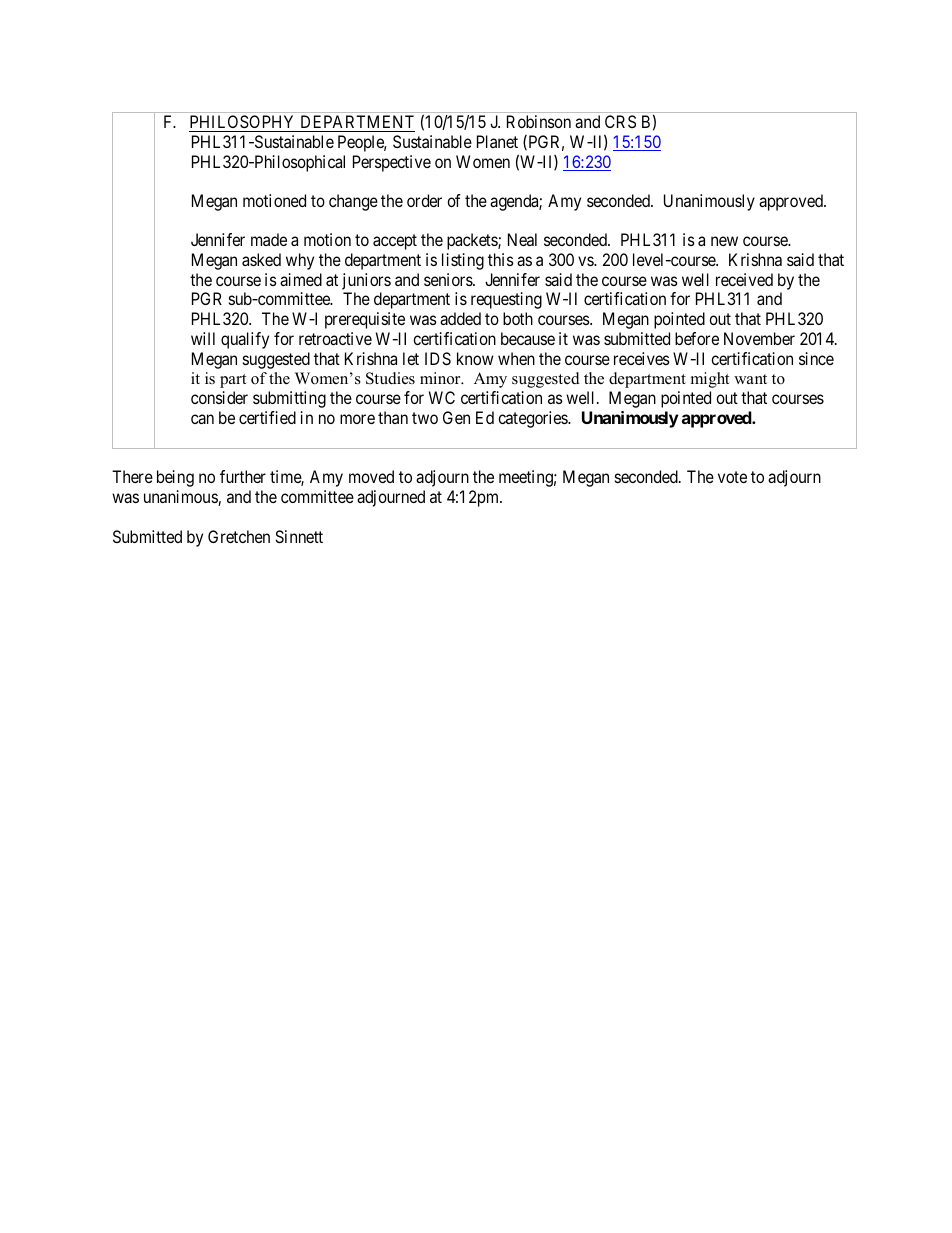 The image size is (952, 1233). I want to click on will, so click(203, 338).
